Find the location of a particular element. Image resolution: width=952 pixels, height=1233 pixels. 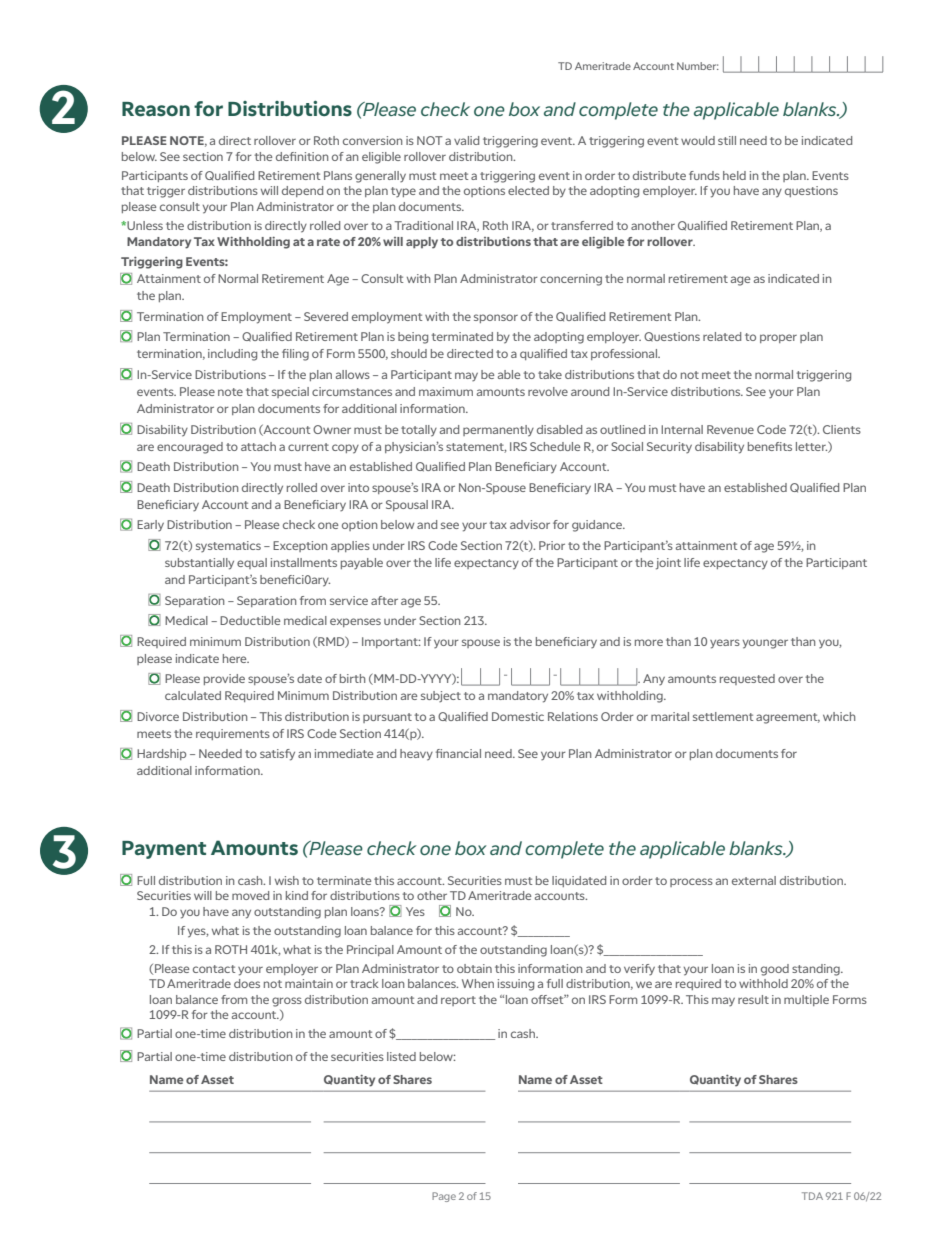

gross is located at coordinates (287, 1002).
